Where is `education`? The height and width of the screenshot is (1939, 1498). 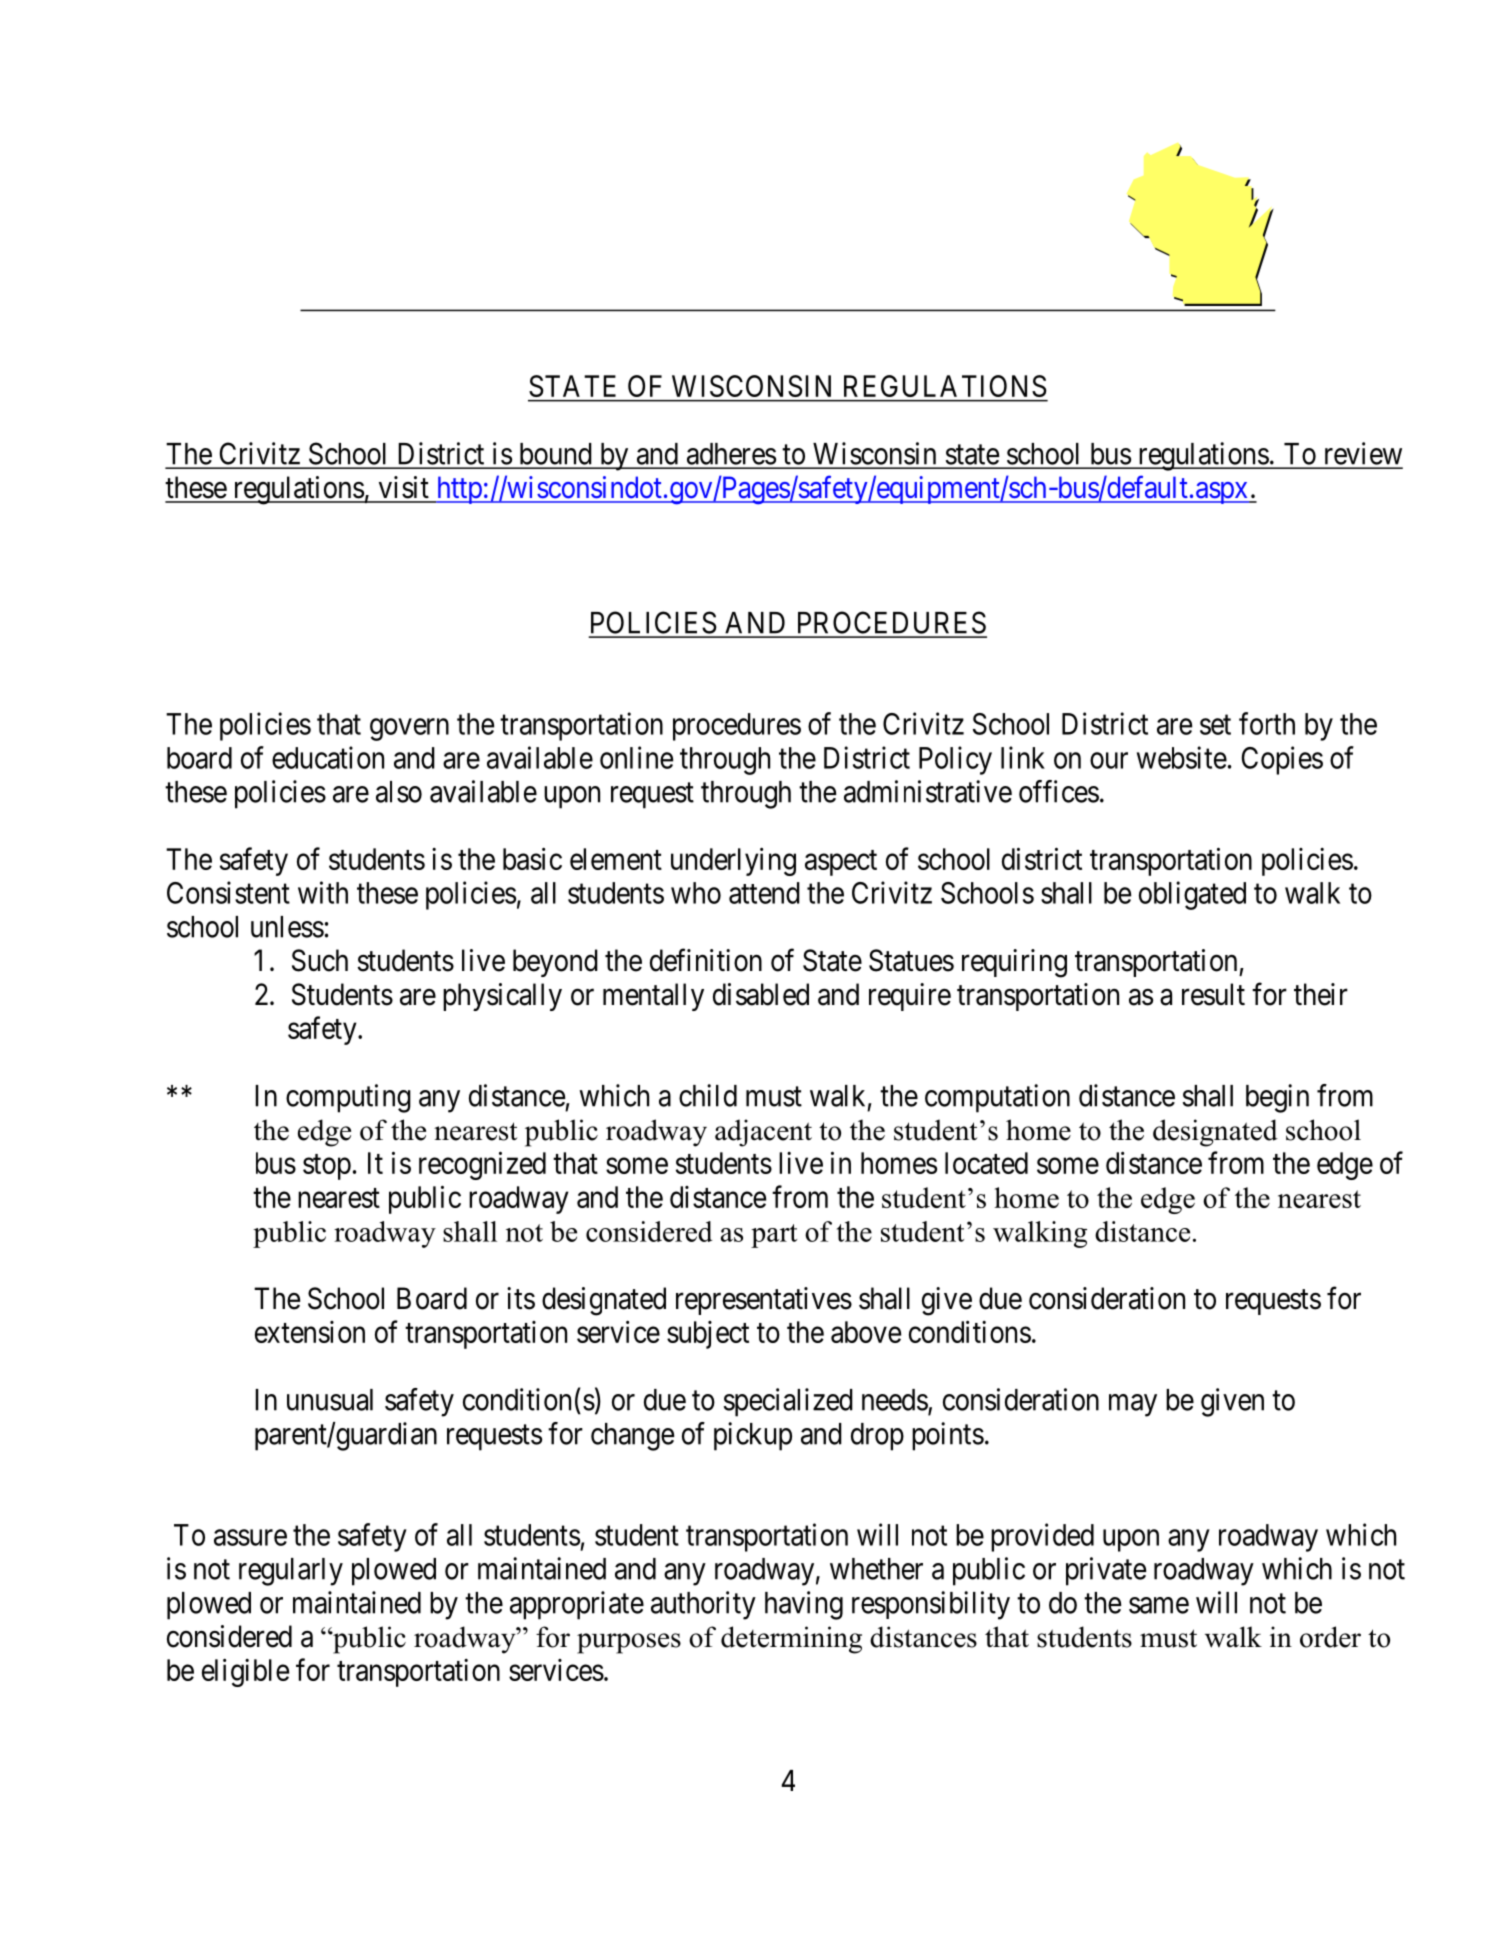 education is located at coordinates (328, 757).
